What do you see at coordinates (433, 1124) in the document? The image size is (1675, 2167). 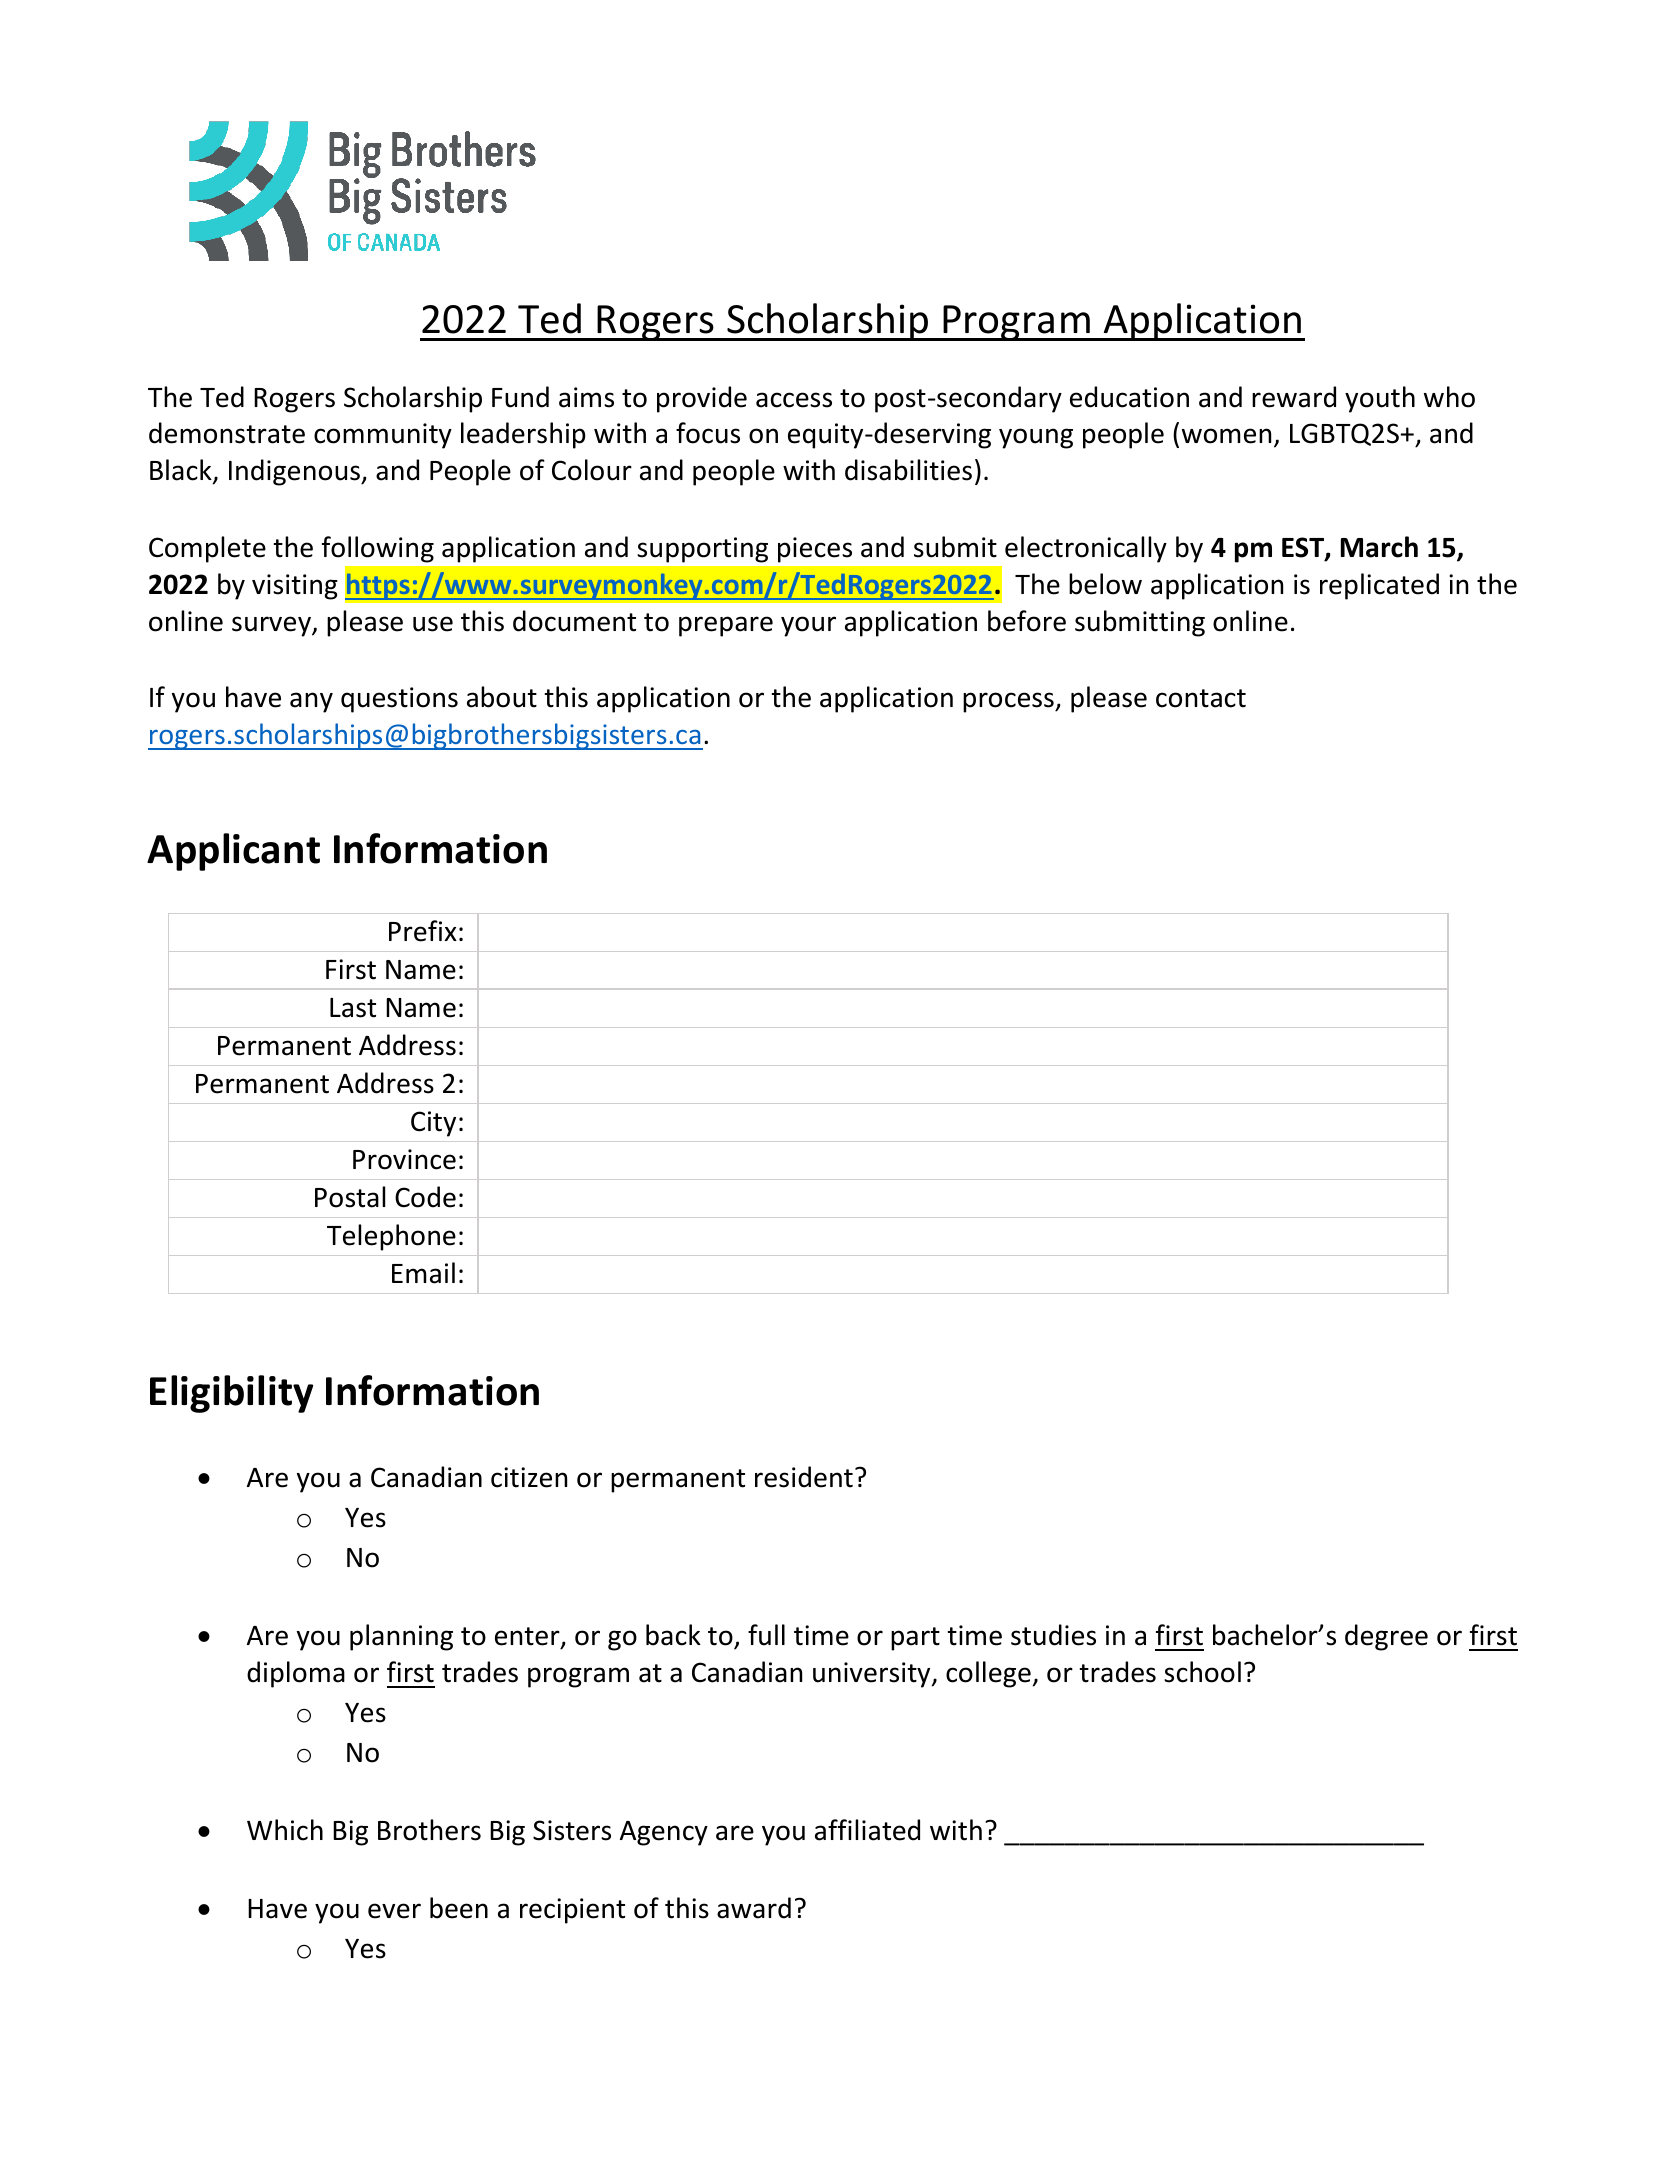 I see `City` at bounding box center [433, 1124].
